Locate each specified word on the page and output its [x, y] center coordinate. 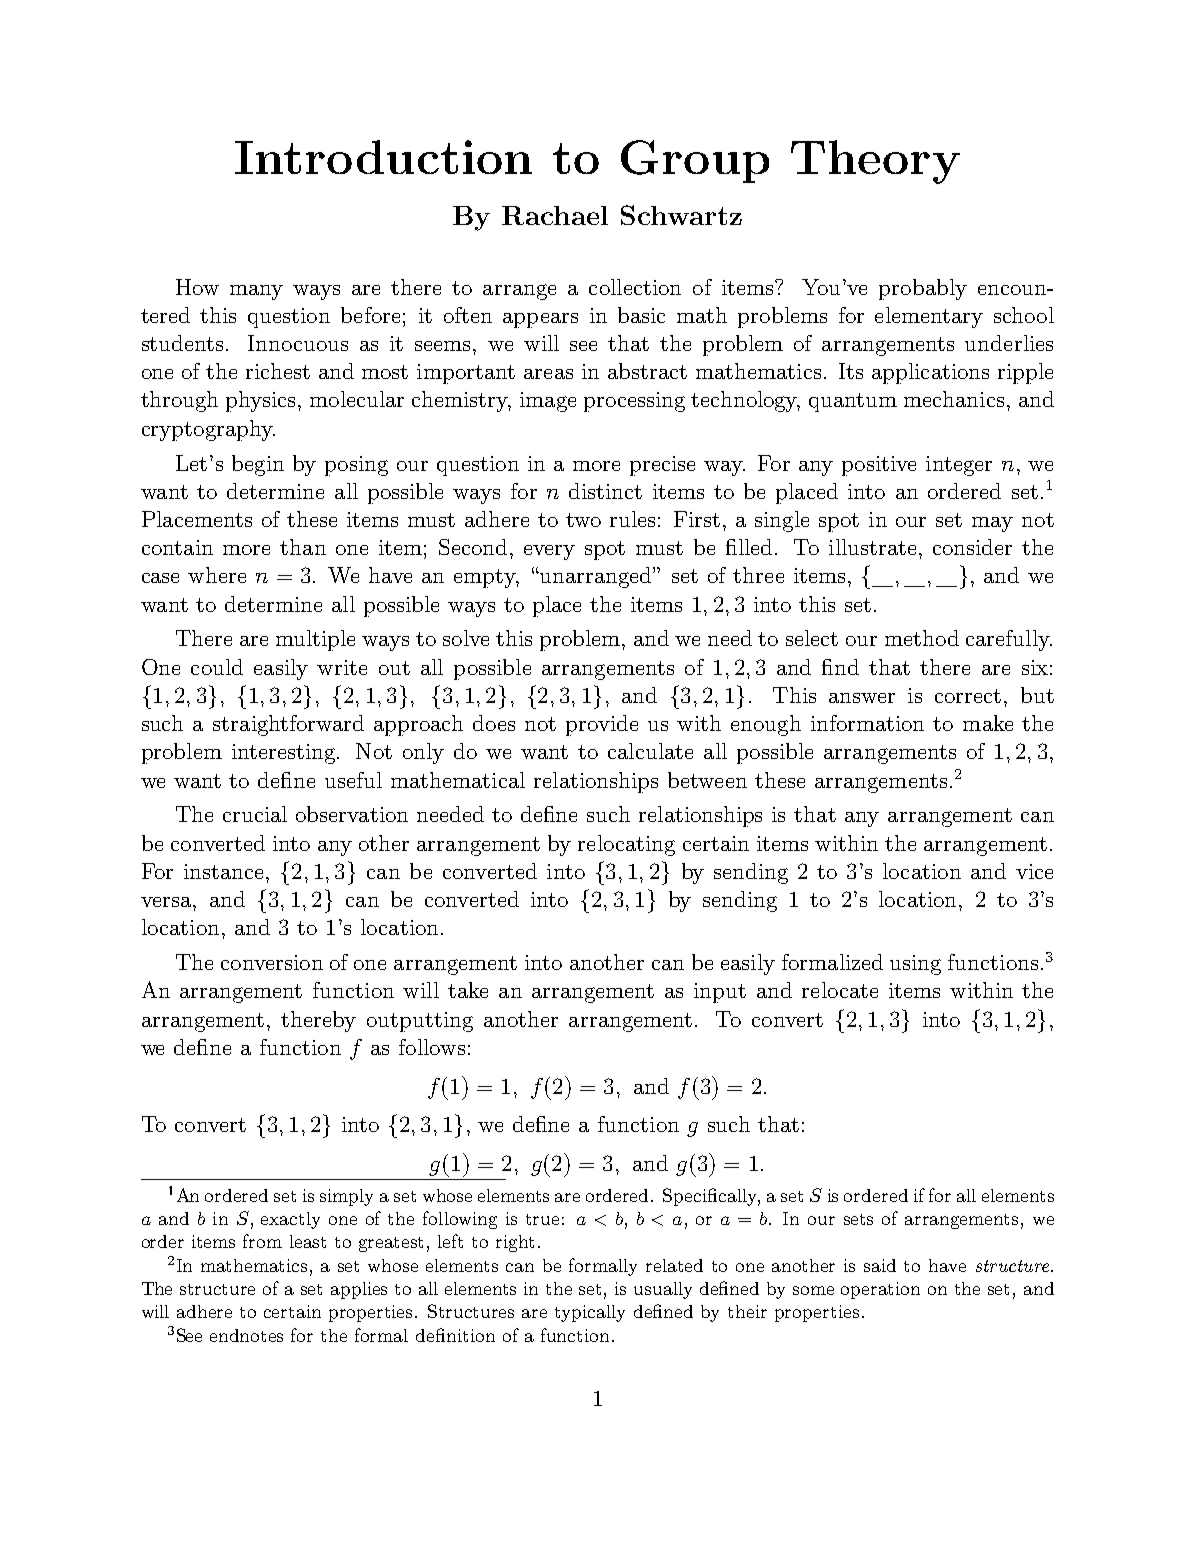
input [720, 993]
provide [602, 725]
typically [590, 1313]
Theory [875, 162]
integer [959, 466]
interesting [285, 754]
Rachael [555, 215]
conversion [272, 962]
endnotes [246, 1335]
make [988, 723]
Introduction [383, 157]
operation [880, 1290]
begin [258, 465]
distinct [605, 491]
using [915, 965]
